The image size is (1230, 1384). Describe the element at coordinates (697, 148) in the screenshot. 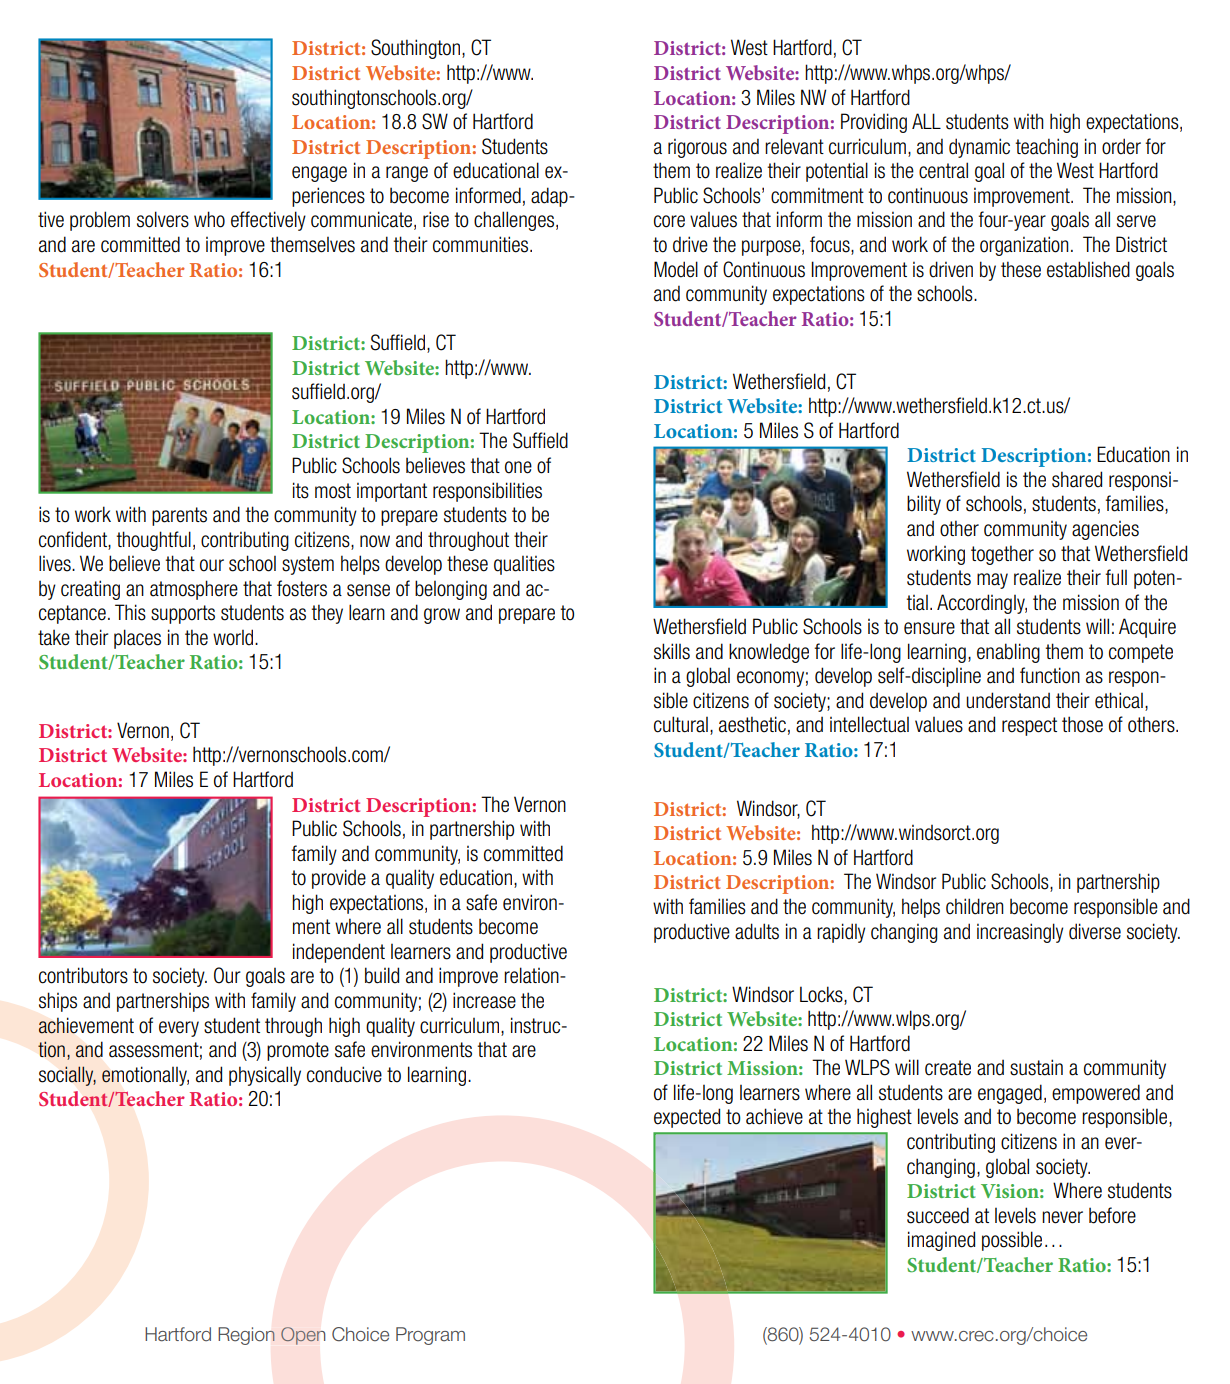

I see `rigorous` at that location.
